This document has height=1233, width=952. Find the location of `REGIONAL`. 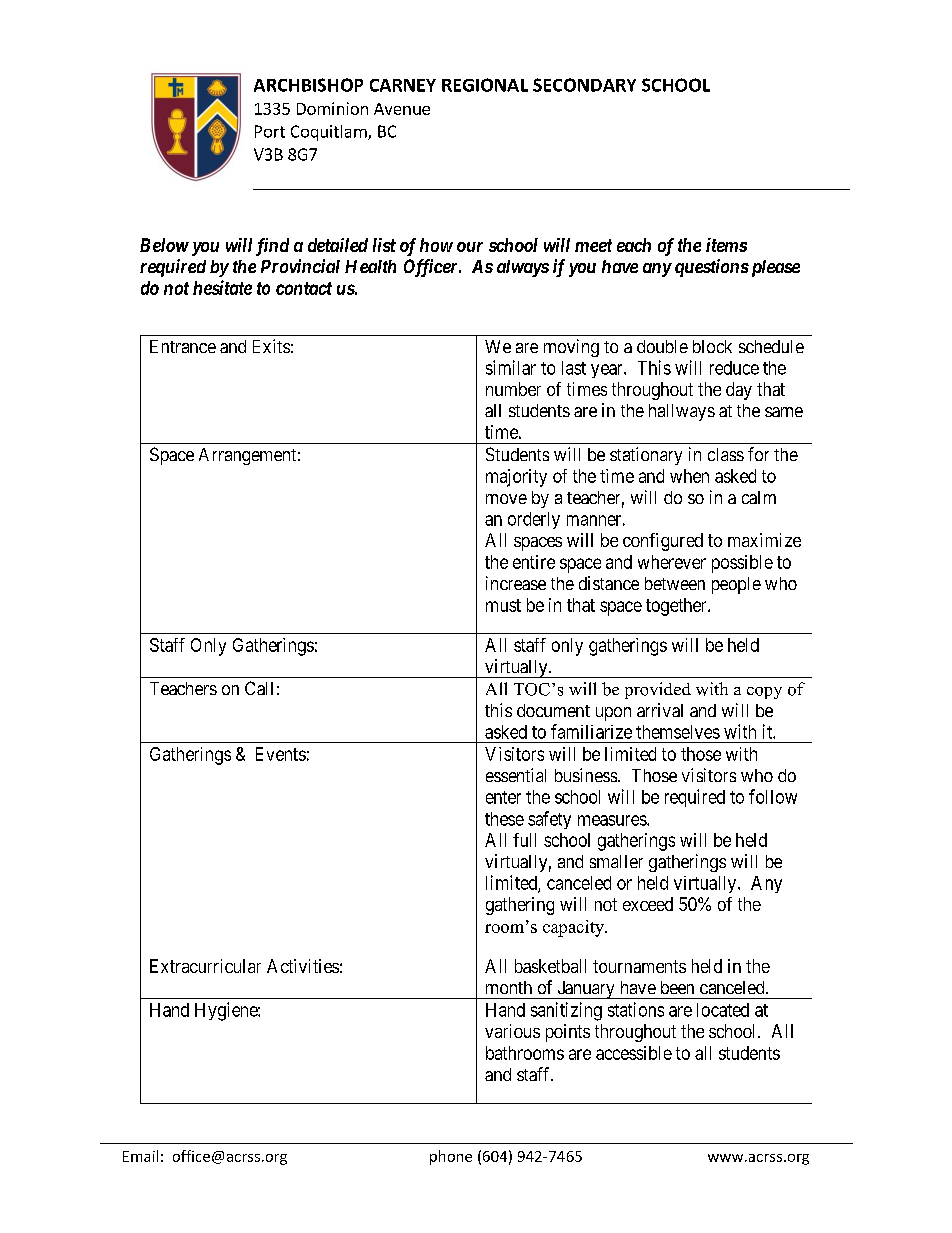

REGIONAL is located at coordinates (485, 85).
